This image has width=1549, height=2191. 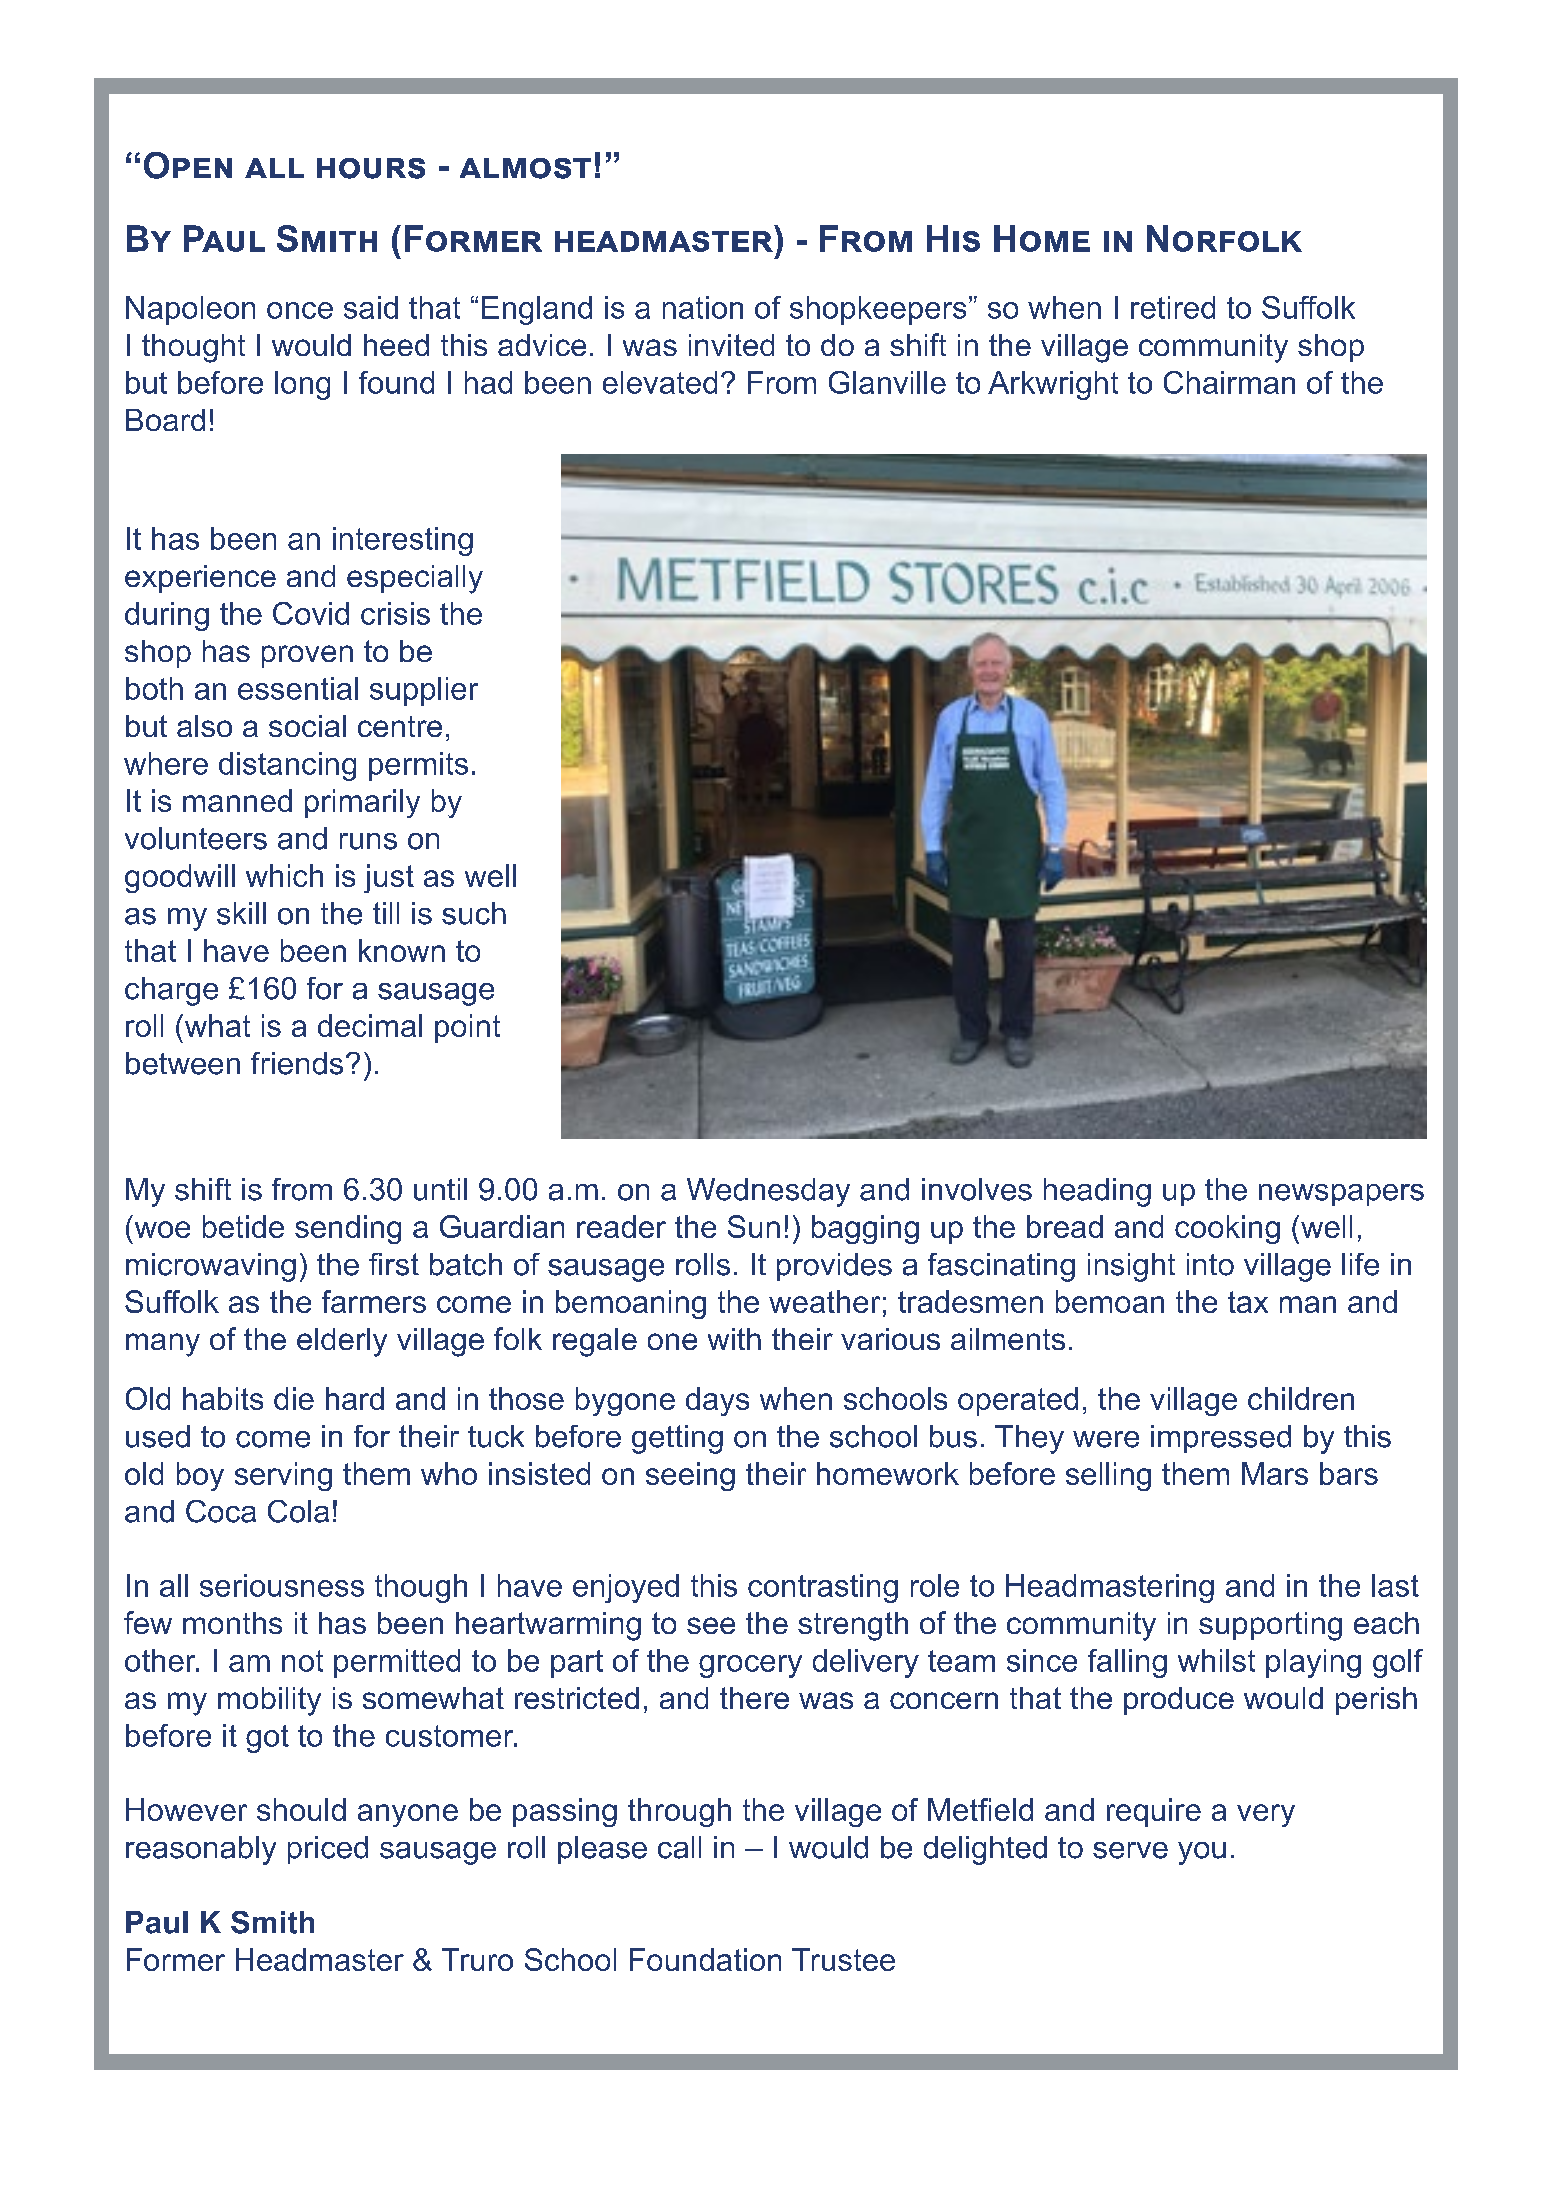 What do you see at coordinates (297, 1063) in the image?
I see `friends` at bounding box center [297, 1063].
